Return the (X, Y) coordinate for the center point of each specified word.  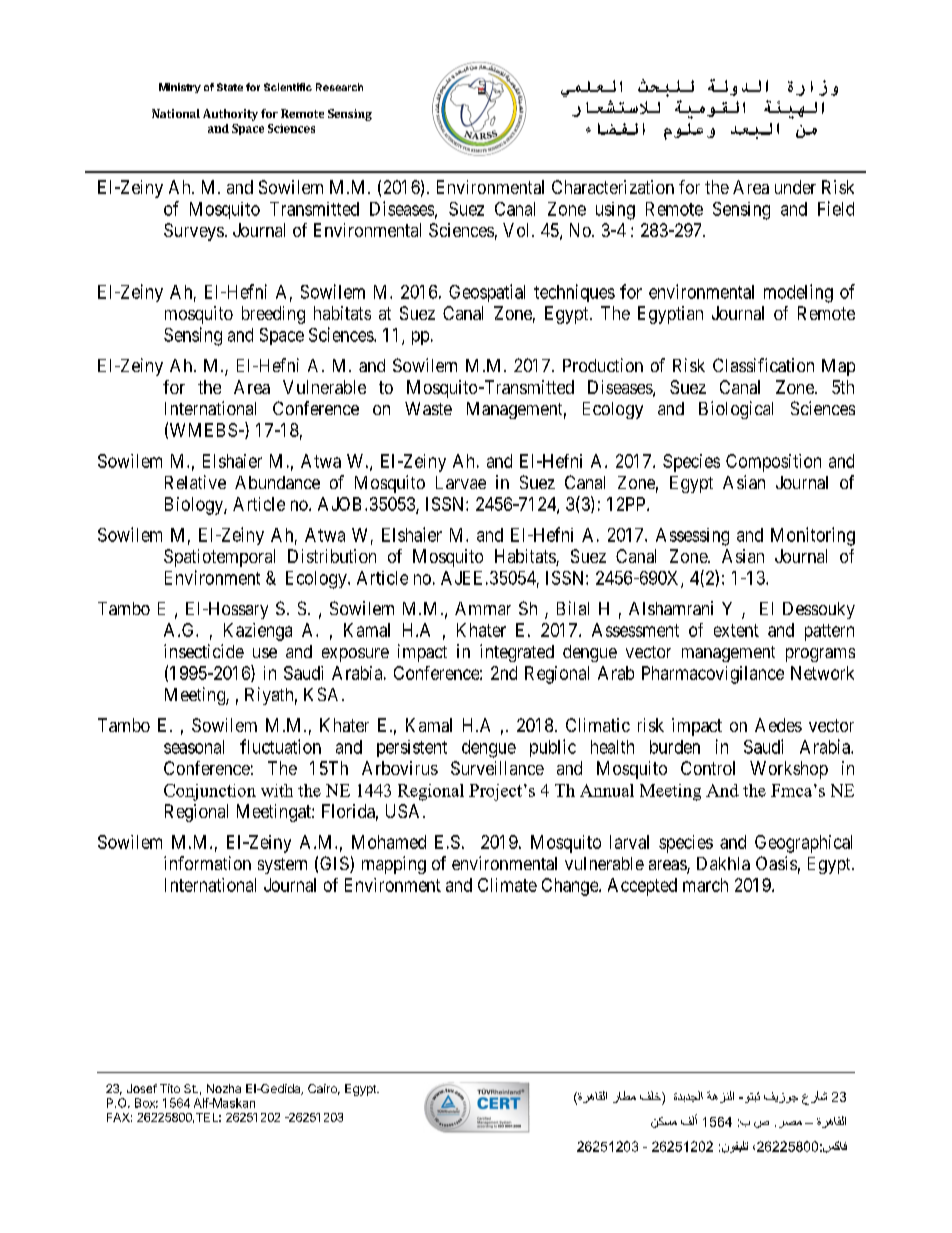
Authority (230, 115)
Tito (170, 1088)
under (795, 187)
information (207, 863)
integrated (517, 653)
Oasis (776, 863)
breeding (273, 315)
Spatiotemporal (219, 558)
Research (339, 87)
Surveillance (497, 768)
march (705, 885)
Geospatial (487, 293)
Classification (763, 365)
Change (571, 887)
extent (736, 630)
